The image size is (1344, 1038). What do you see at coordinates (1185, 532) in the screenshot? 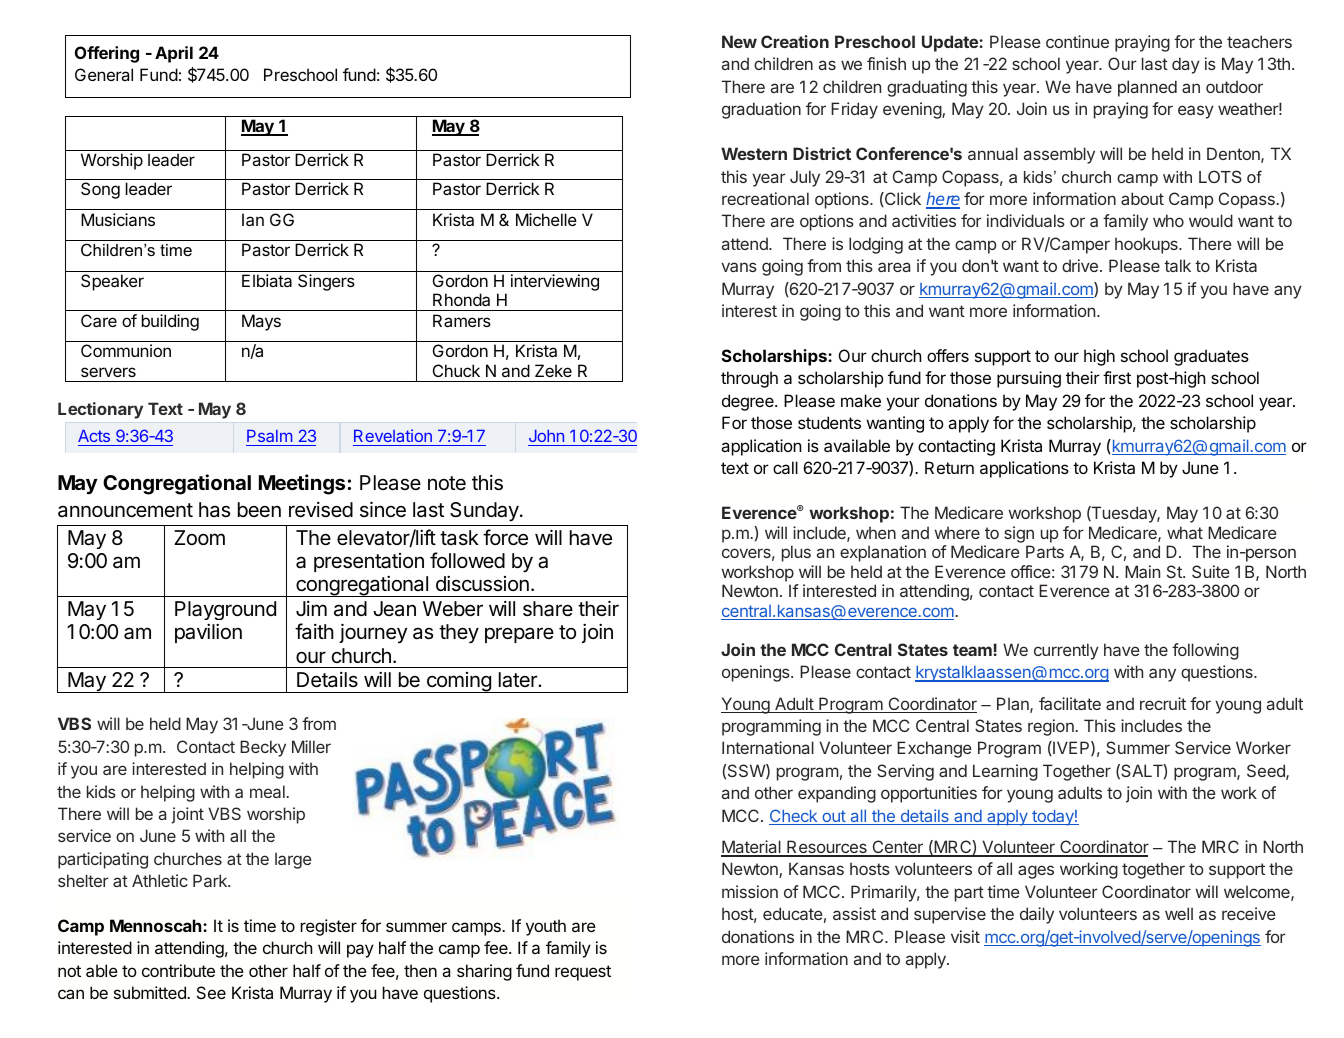
I see `what` at bounding box center [1185, 532].
